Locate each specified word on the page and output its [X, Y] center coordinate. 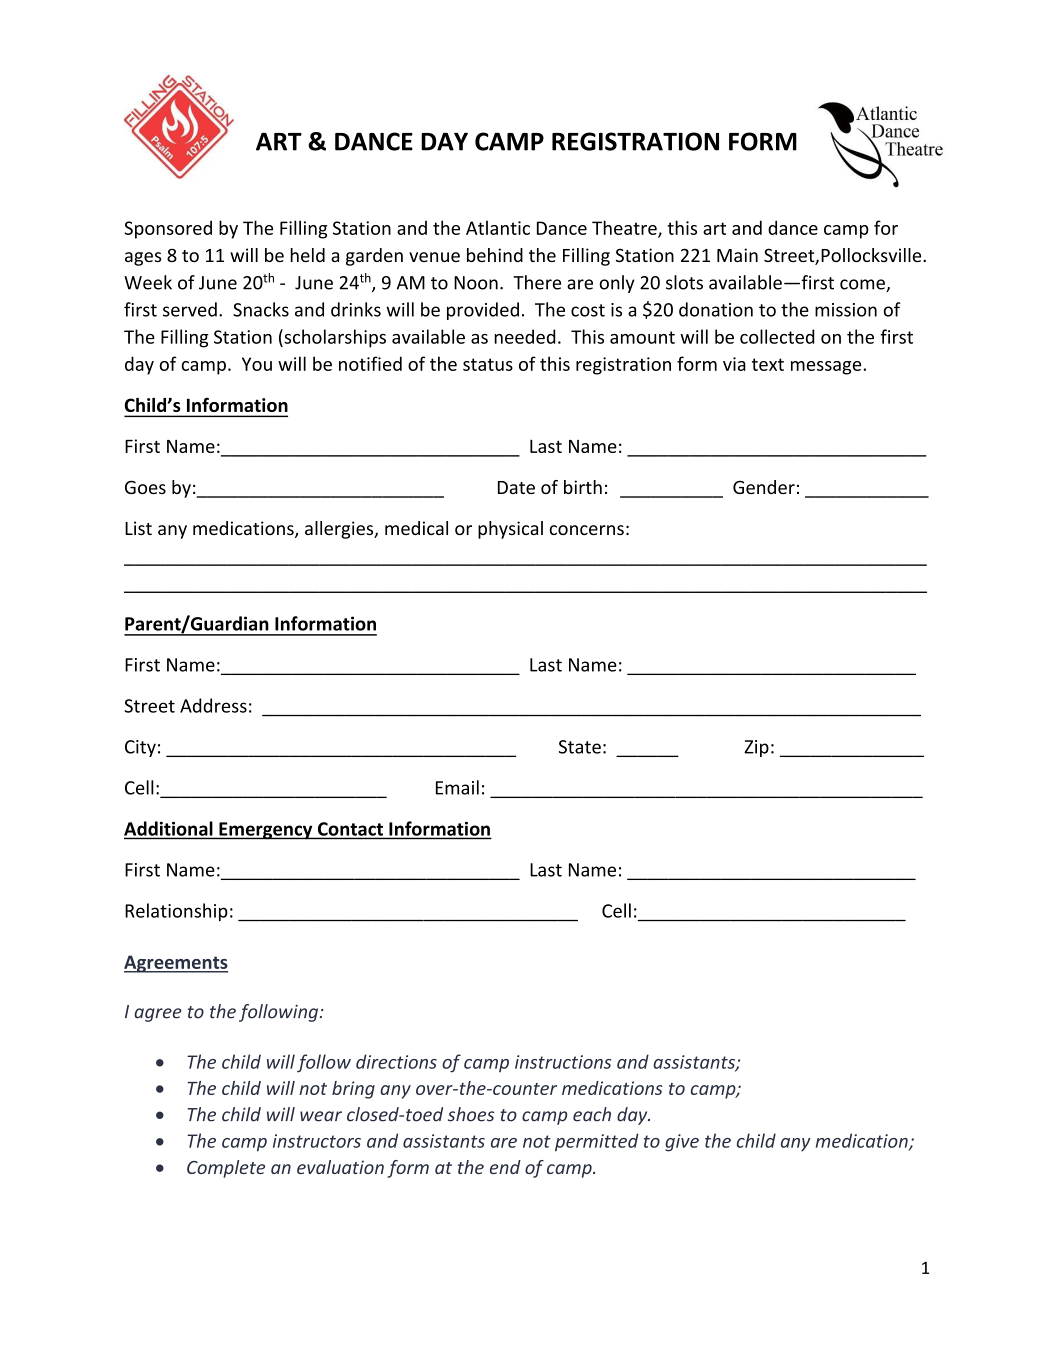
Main [737, 255]
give [682, 1143]
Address [213, 705]
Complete [226, 1169]
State [580, 747]
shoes [471, 1114]
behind [495, 255]
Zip [756, 748]
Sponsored [168, 229]
